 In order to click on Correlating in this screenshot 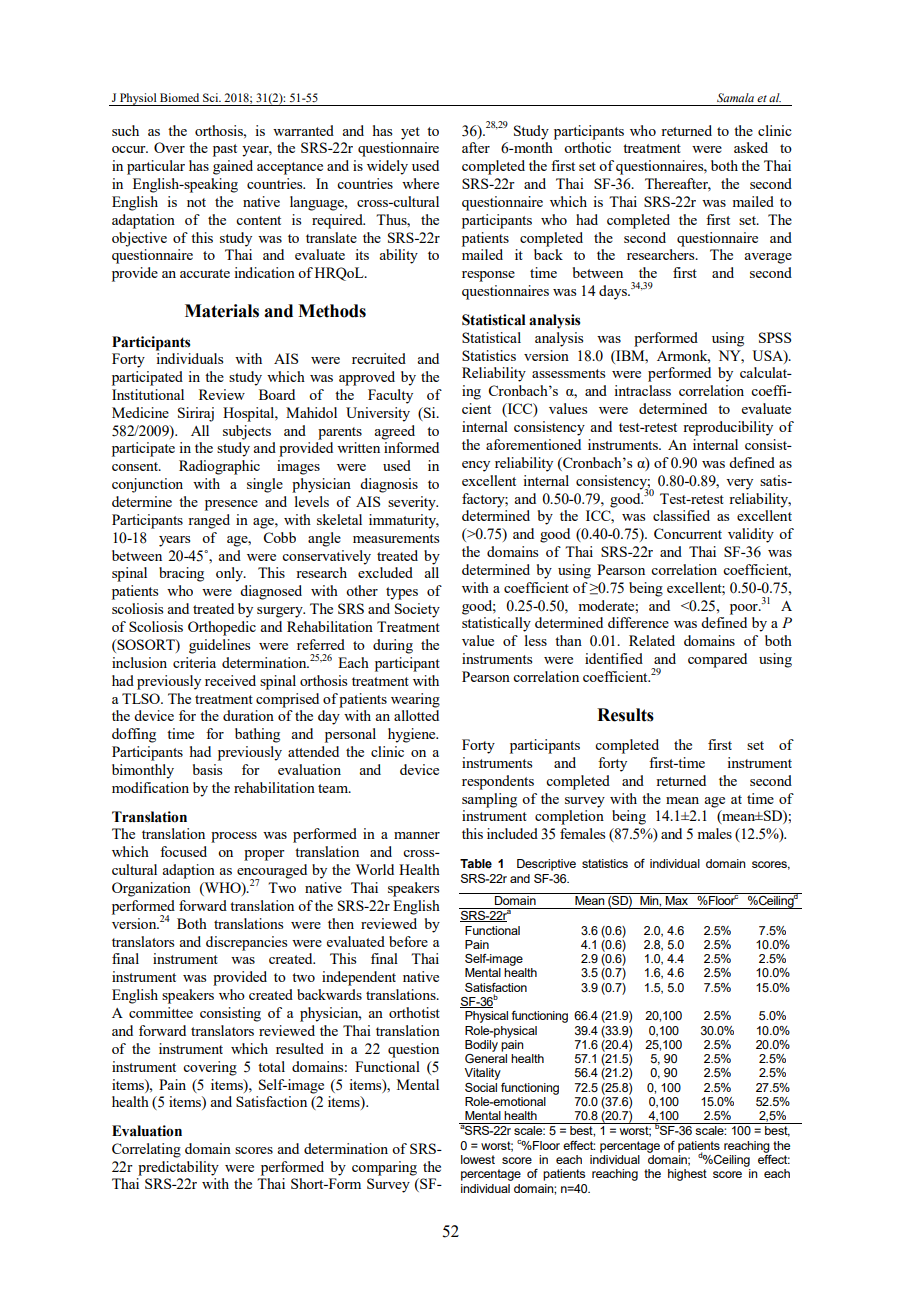, I will do `click(146, 1150)`.
